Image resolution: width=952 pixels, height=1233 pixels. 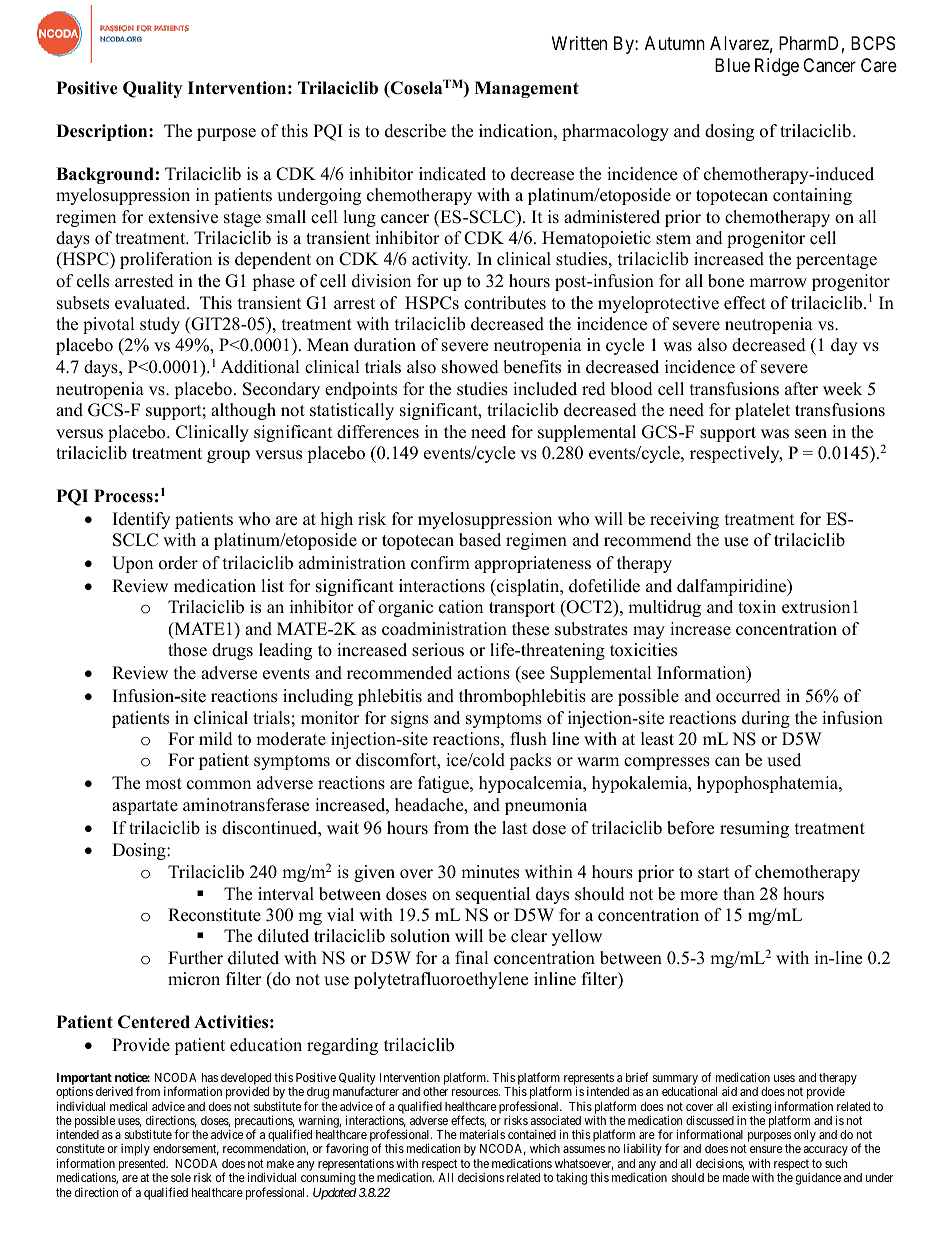 What do you see at coordinates (195, 958) in the screenshot?
I see `Further` at bounding box center [195, 958].
